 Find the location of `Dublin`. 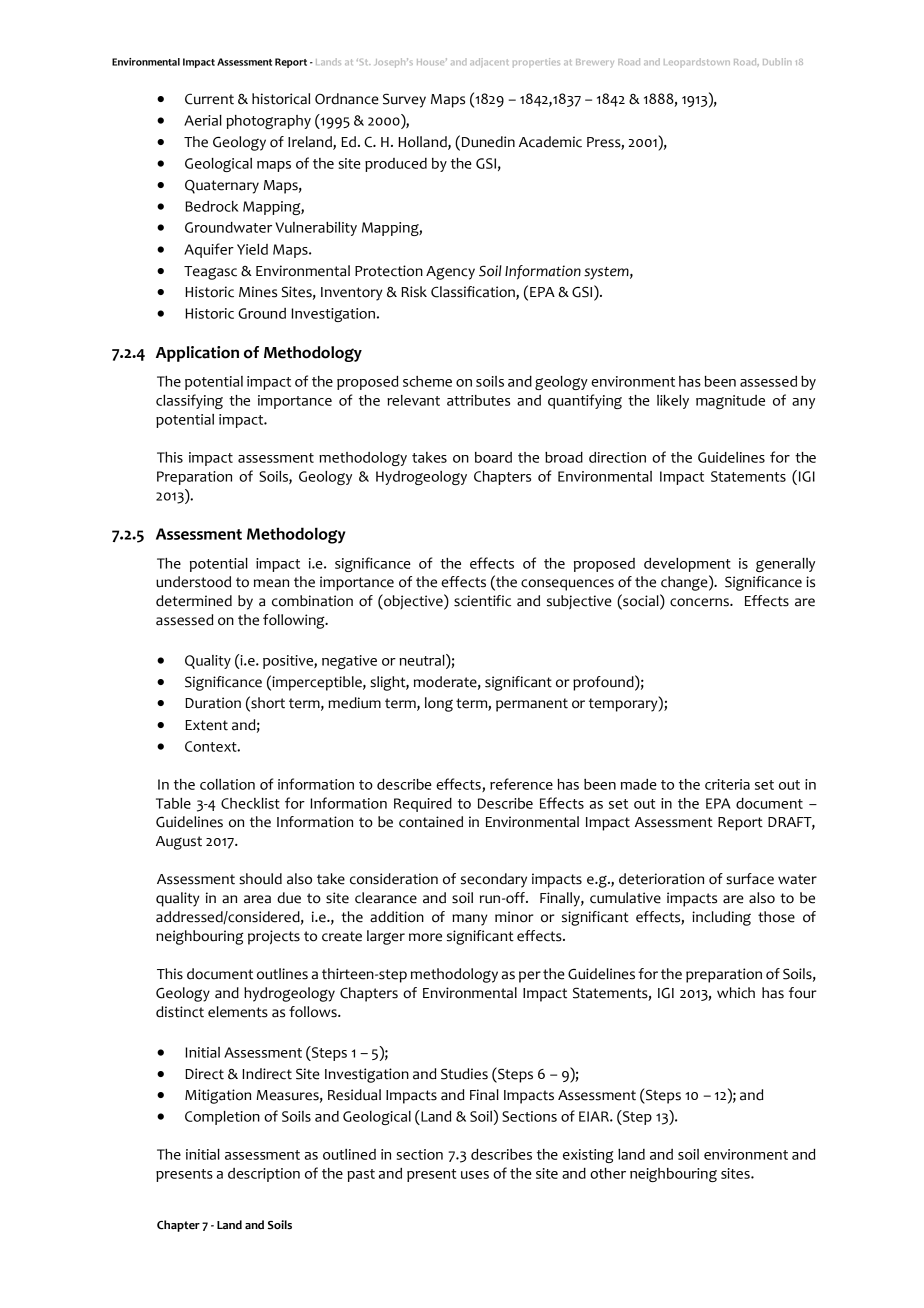

Dublin is located at coordinates (777, 61).
